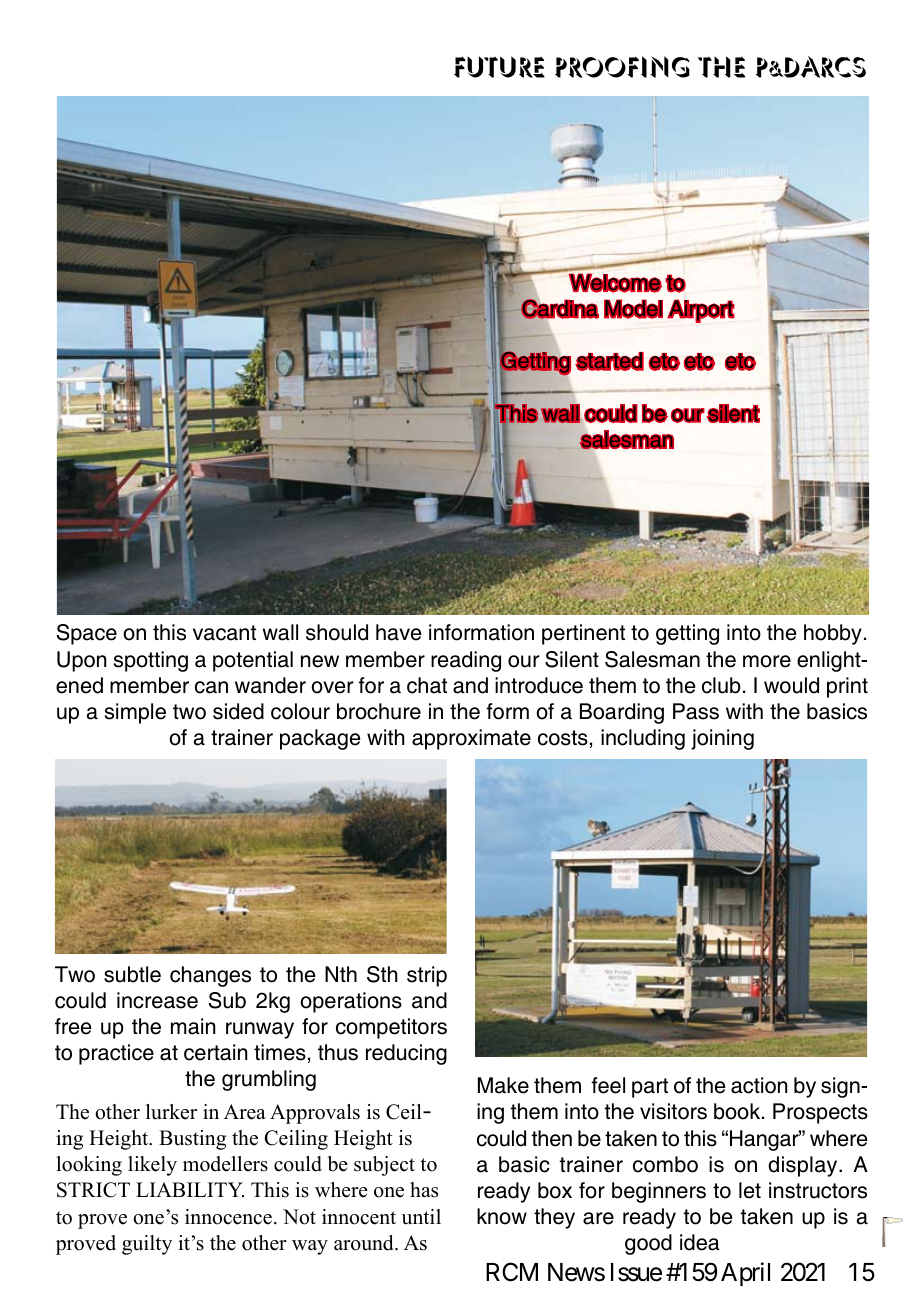 The width and height of the page is (924, 1308). What do you see at coordinates (722, 739) in the page?
I see `joining` at bounding box center [722, 739].
